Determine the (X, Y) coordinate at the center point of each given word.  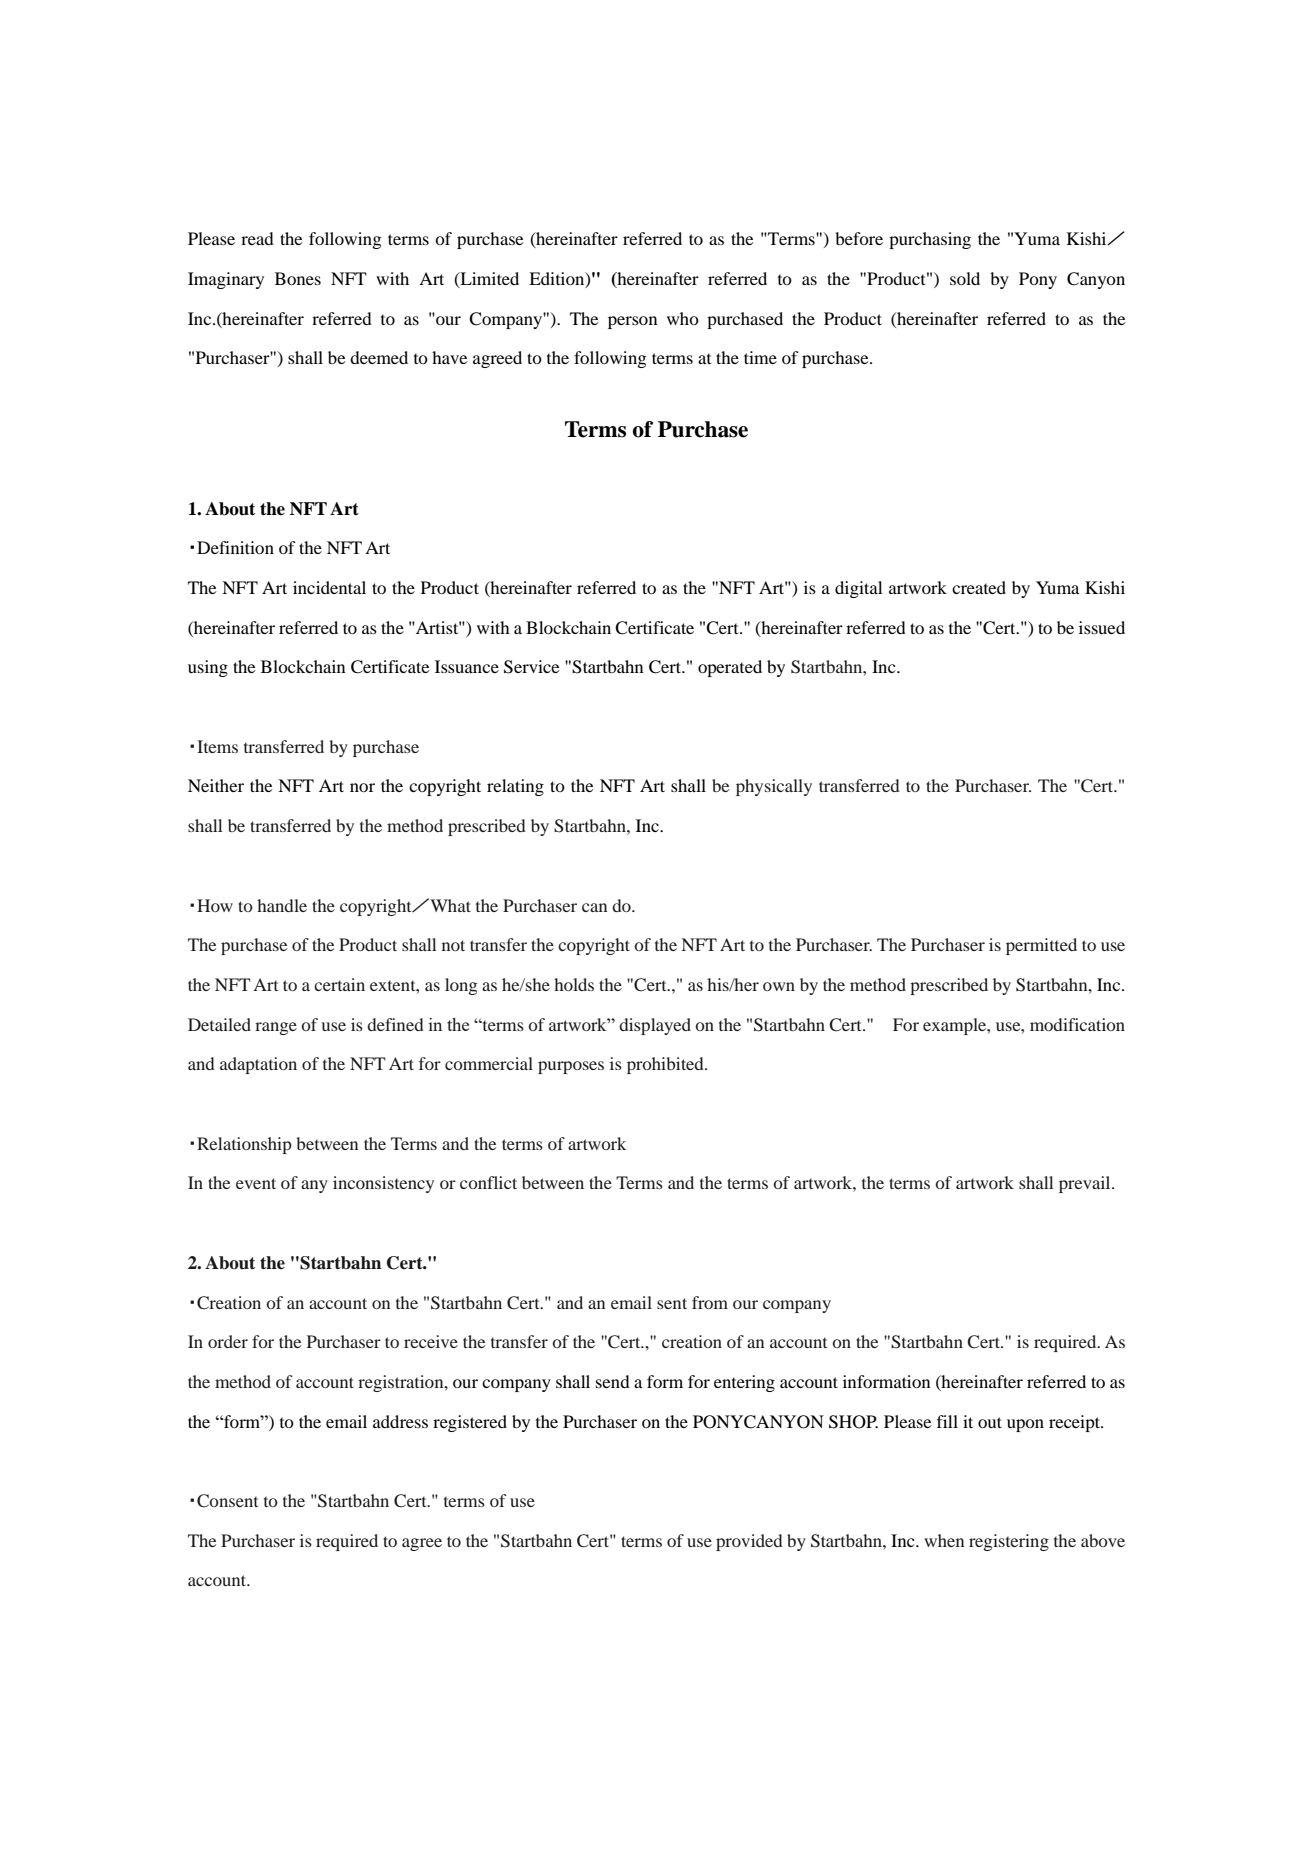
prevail (1086, 1184)
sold (965, 278)
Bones (298, 278)
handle (282, 905)
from (710, 1302)
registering (1009, 1542)
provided (749, 1542)
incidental (329, 587)
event (256, 1183)
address (400, 1421)
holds (574, 984)
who (683, 318)
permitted (1041, 946)
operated (730, 668)
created (979, 587)
